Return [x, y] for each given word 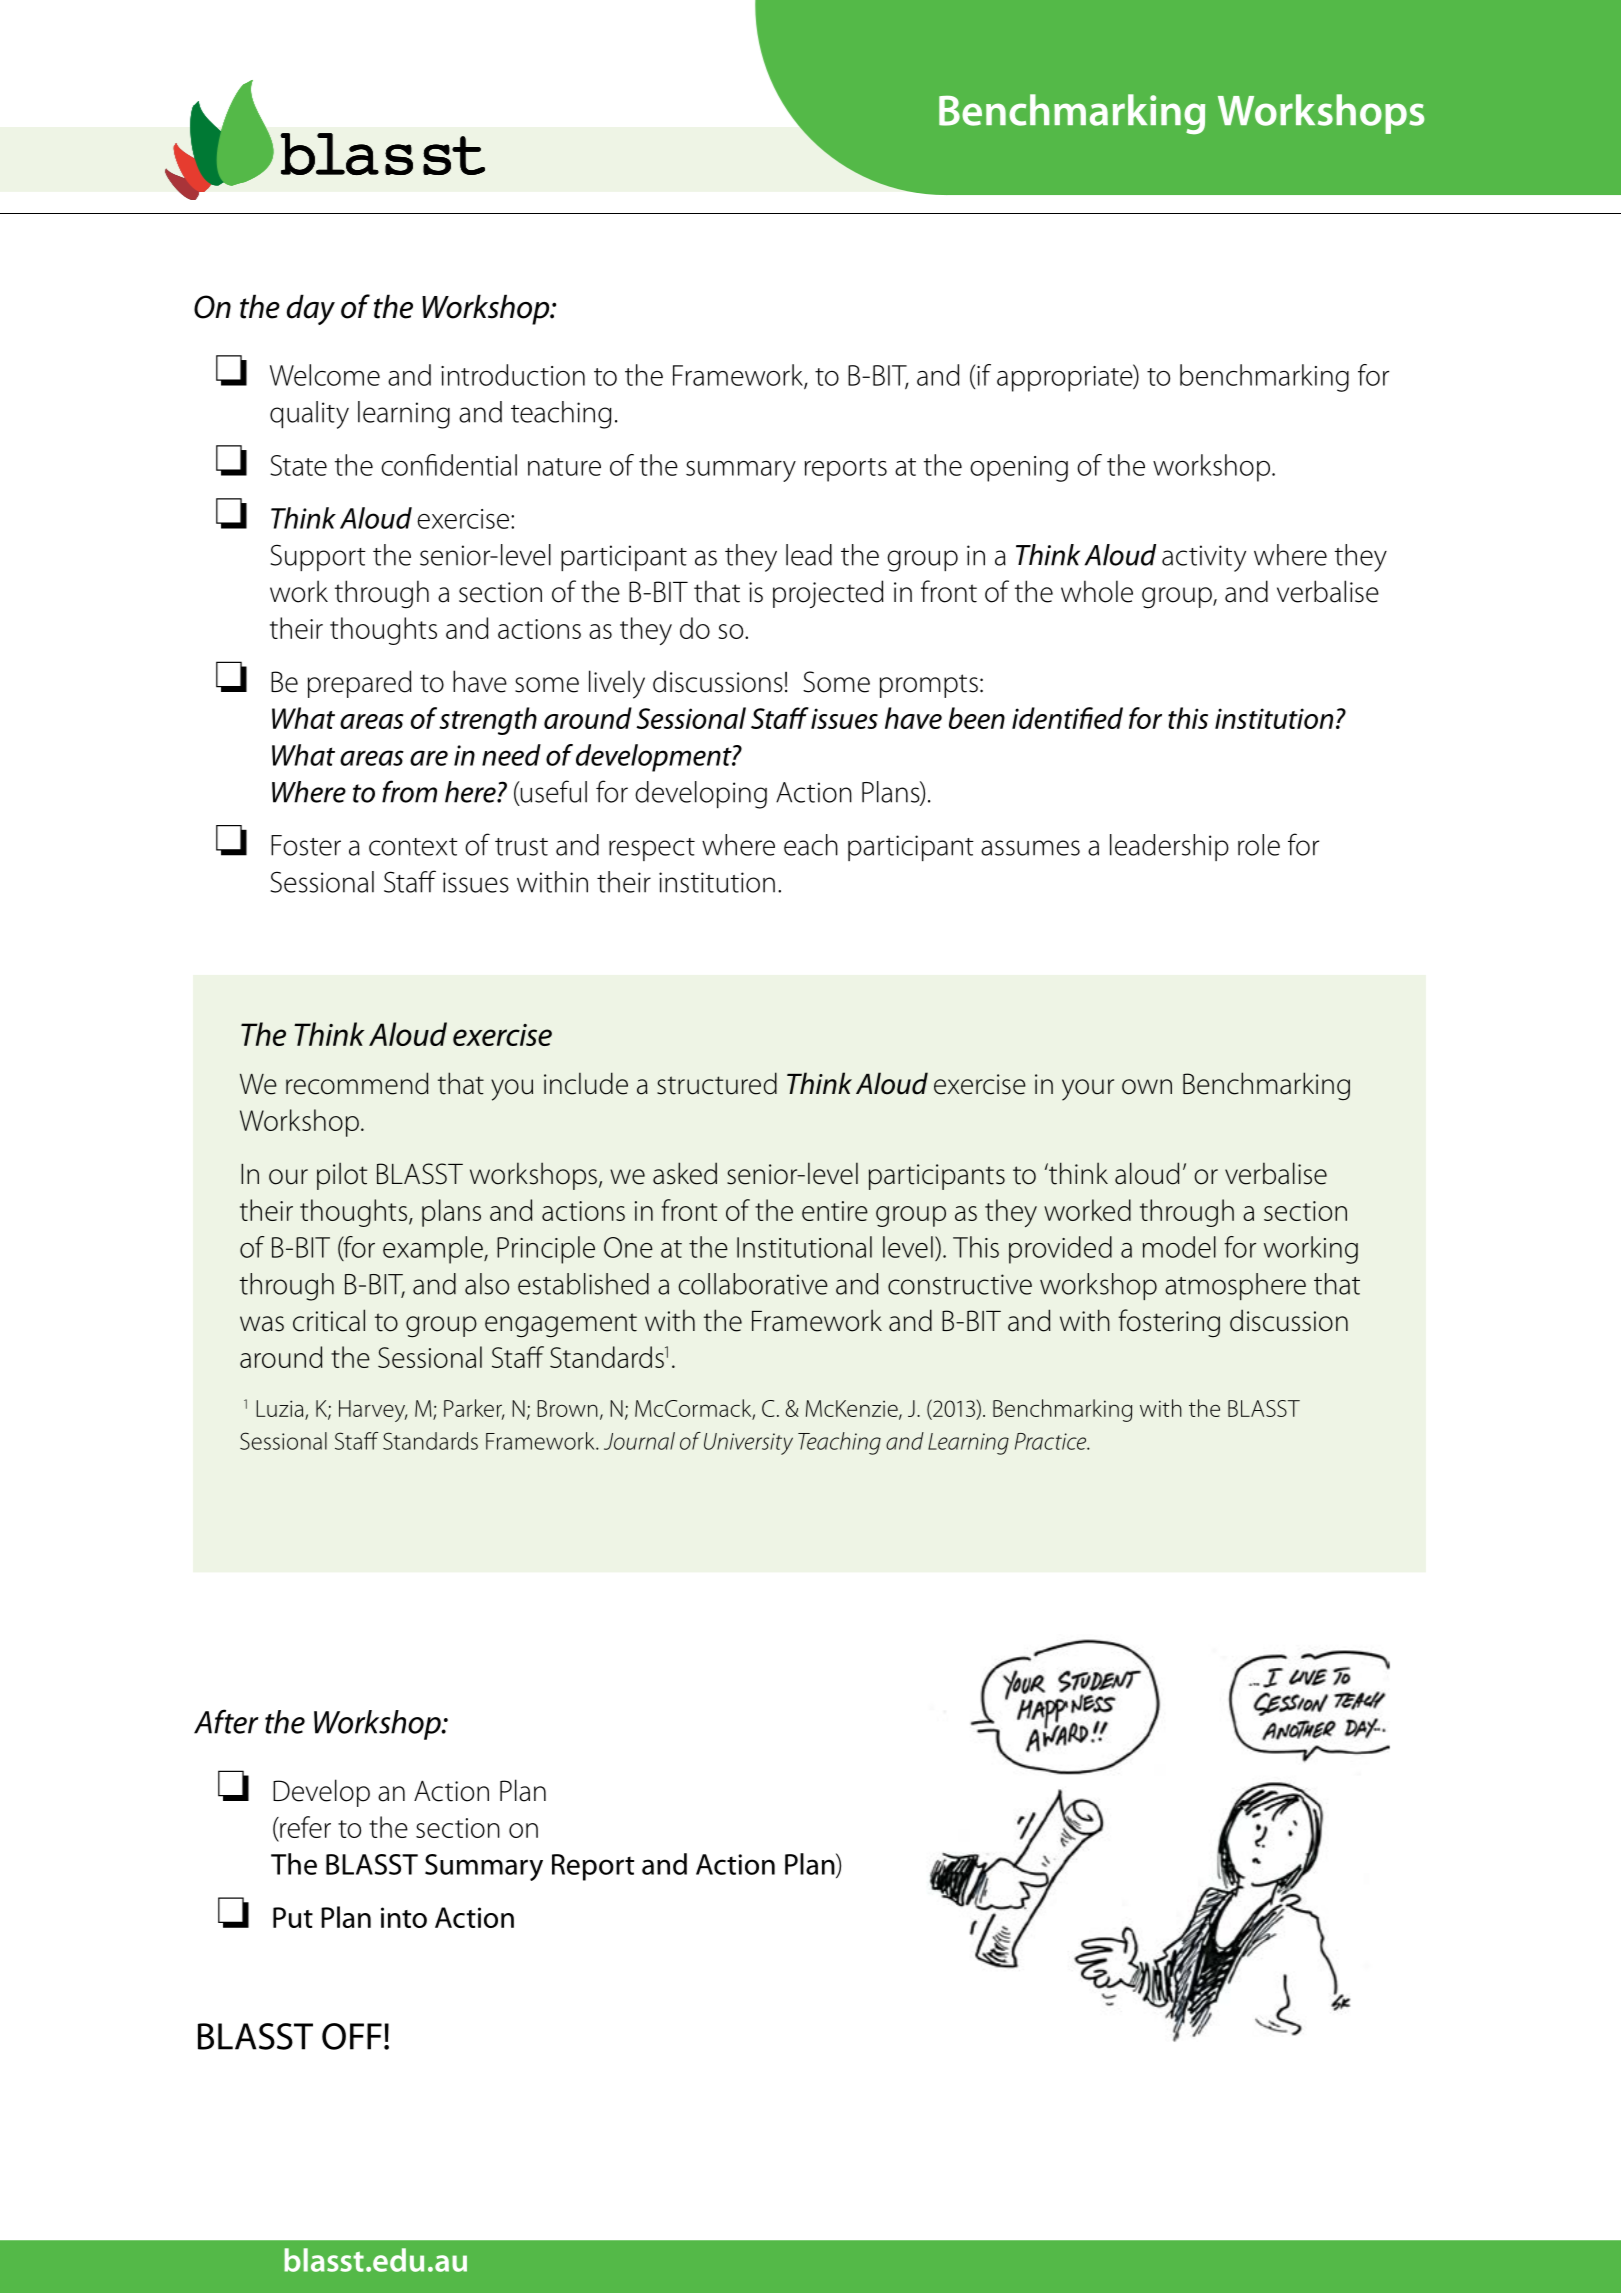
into [404, 1917]
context [413, 847]
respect [652, 849]
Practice [1051, 1441]
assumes [1030, 848]
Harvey [373, 1411]
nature [564, 467]
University [748, 1444]
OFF [352, 2036]
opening [1019, 469]
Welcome [325, 375]
